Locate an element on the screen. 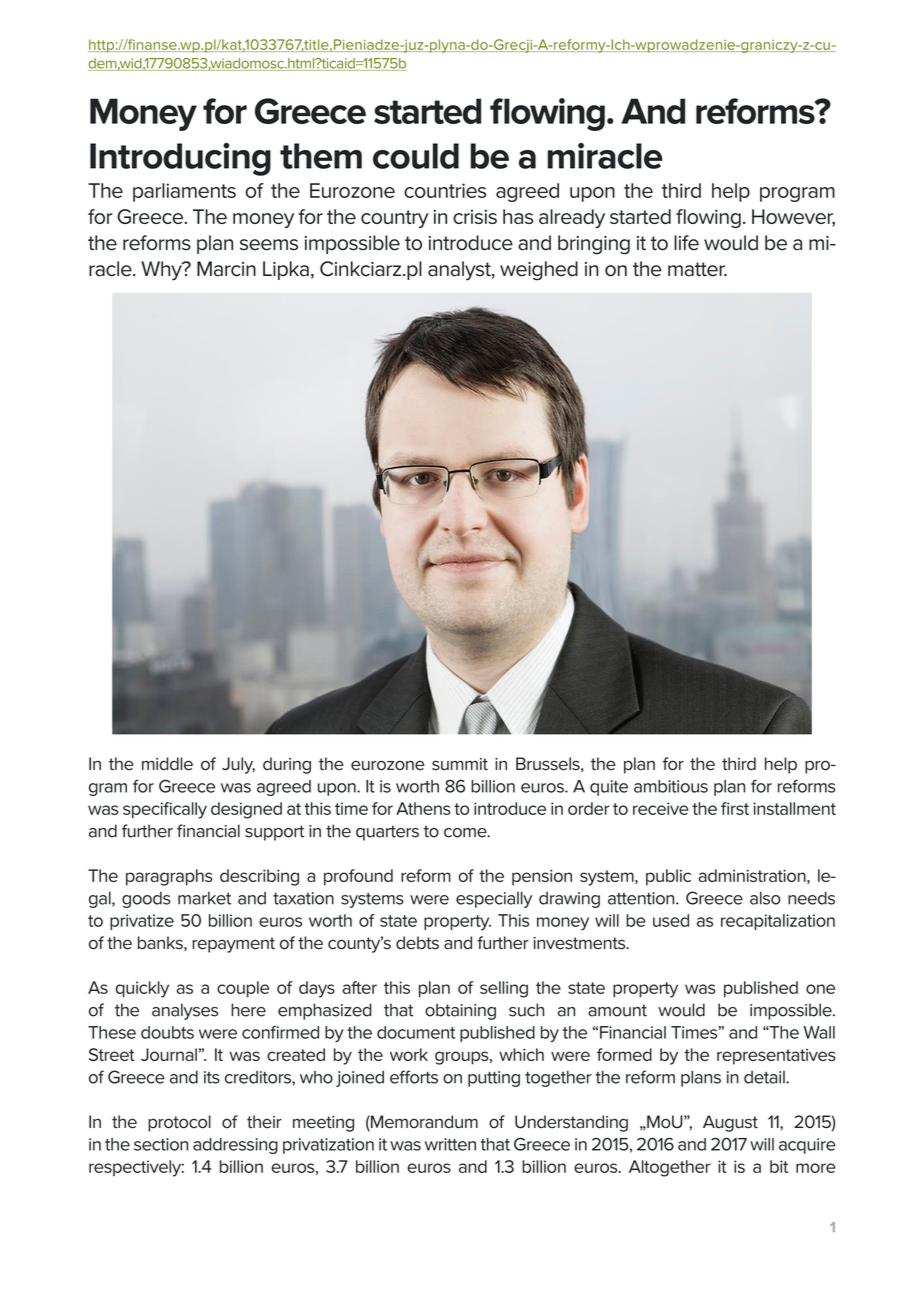  matter is located at coordinates (697, 269).
